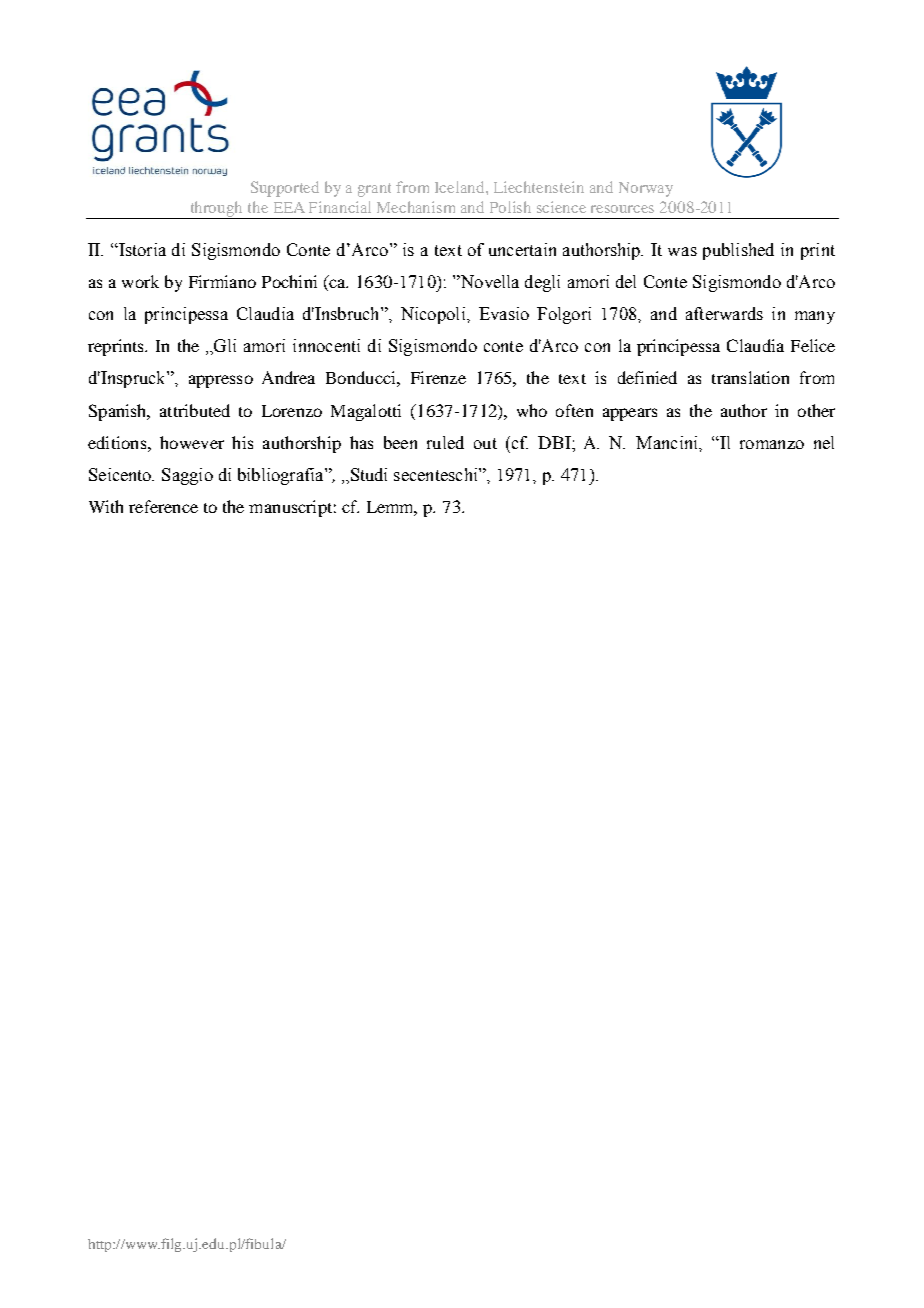 The height and width of the image is (1308, 924). What do you see at coordinates (288, 377) in the image?
I see `Andrea` at bounding box center [288, 377].
